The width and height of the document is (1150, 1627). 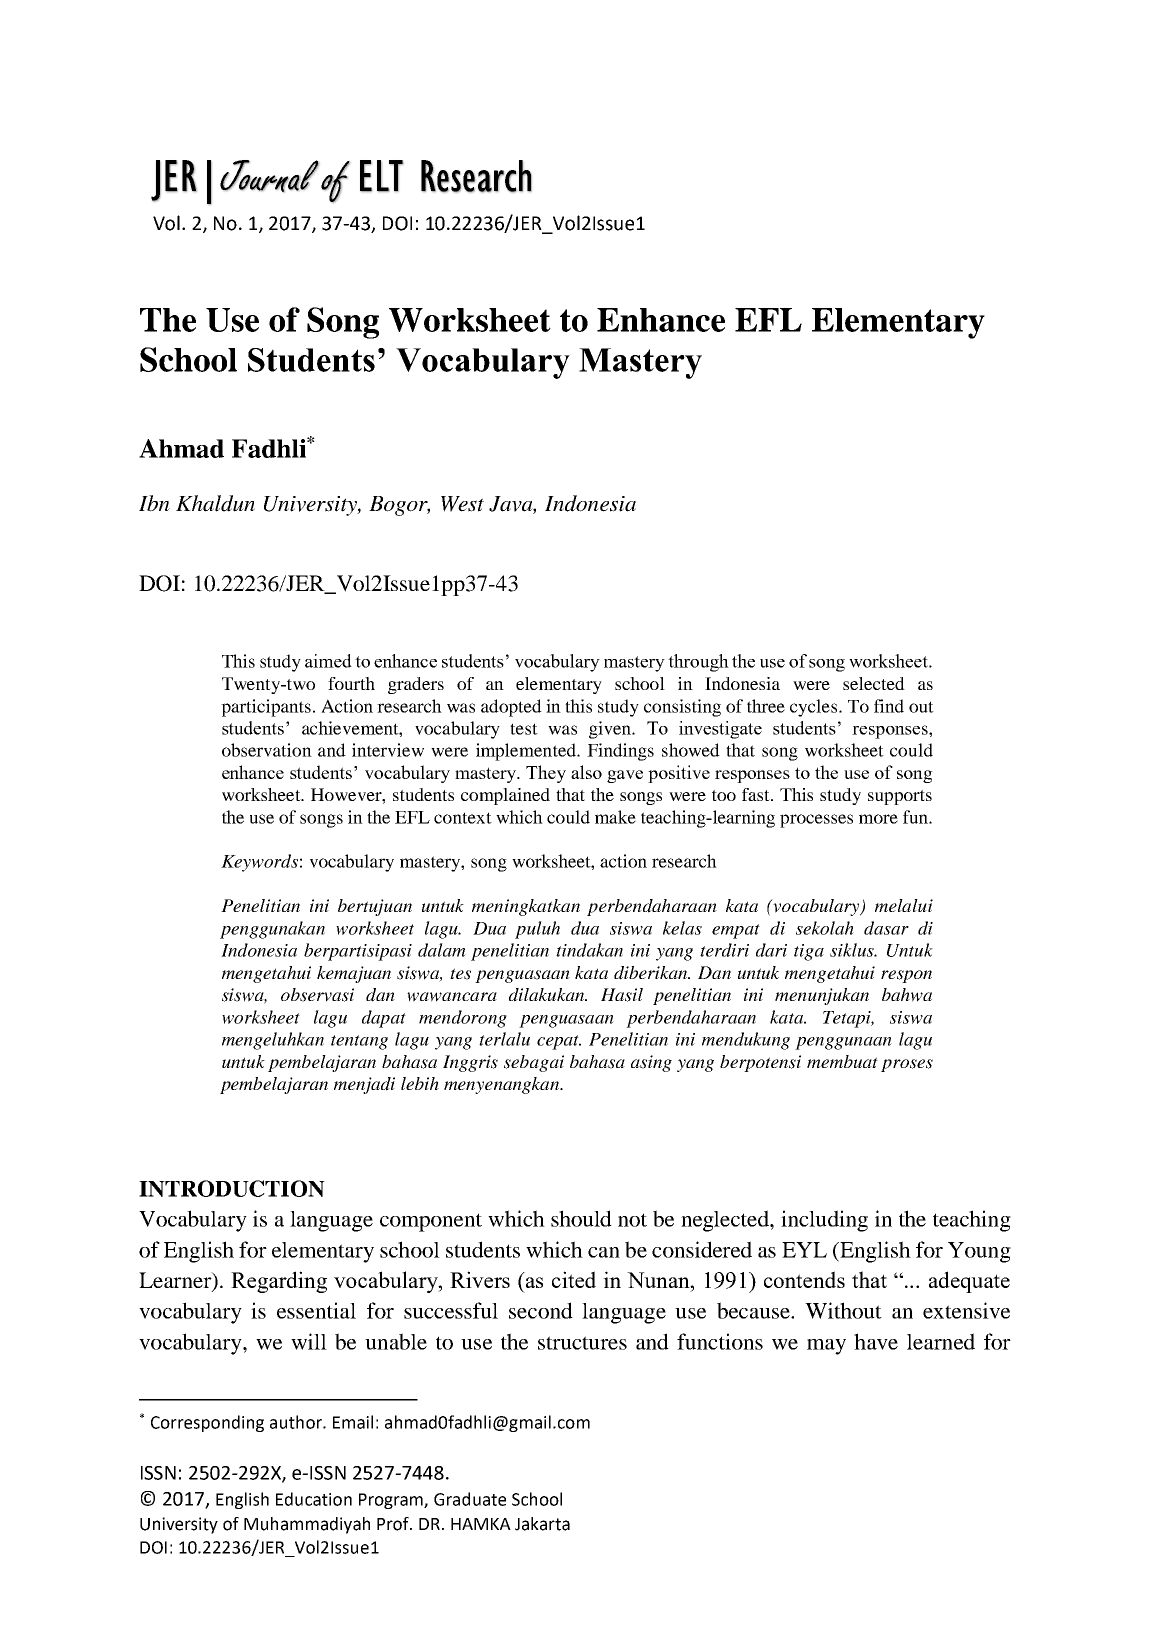 I want to click on cycles, so click(x=815, y=708).
